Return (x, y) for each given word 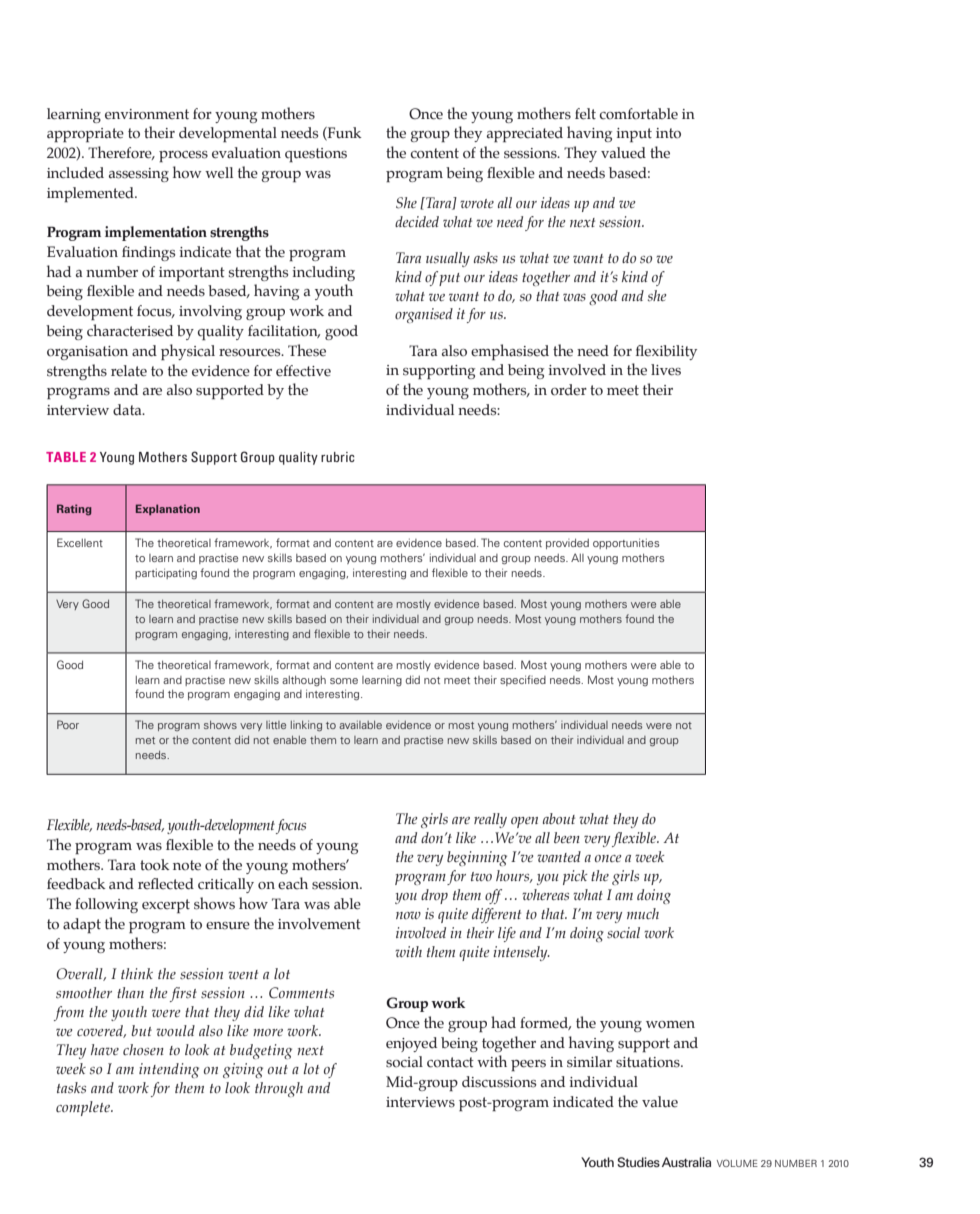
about (559, 818)
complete (84, 1108)
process (183, 156)
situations (649, 1062)
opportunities (626, 543)
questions (316, 155)
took (155, 865)
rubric (338, 457)
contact (450, 1062)
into (668, 133)
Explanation (168, 509)
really (490, 820)
